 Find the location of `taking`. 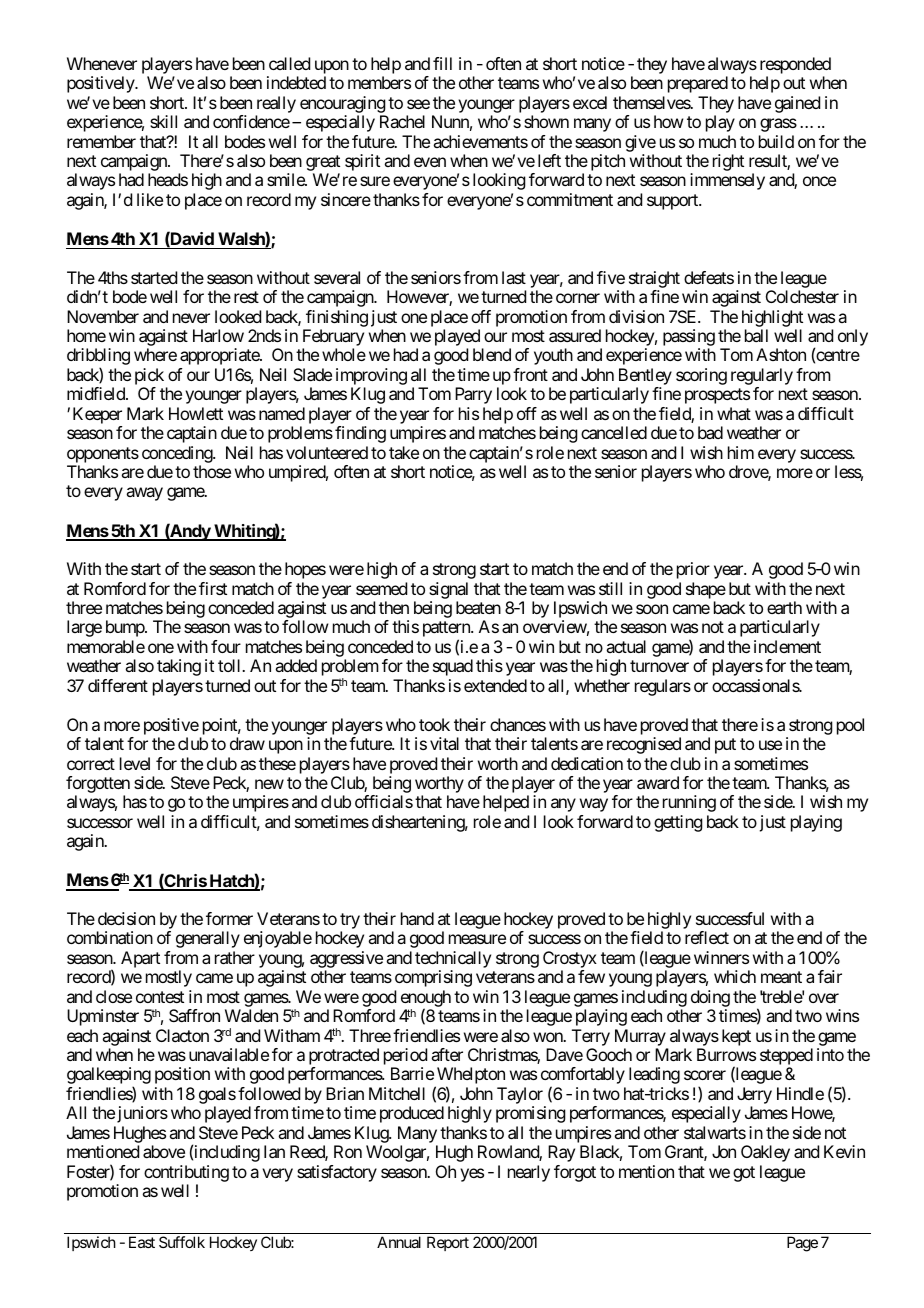

taking is located at coordinates (179, 667).
